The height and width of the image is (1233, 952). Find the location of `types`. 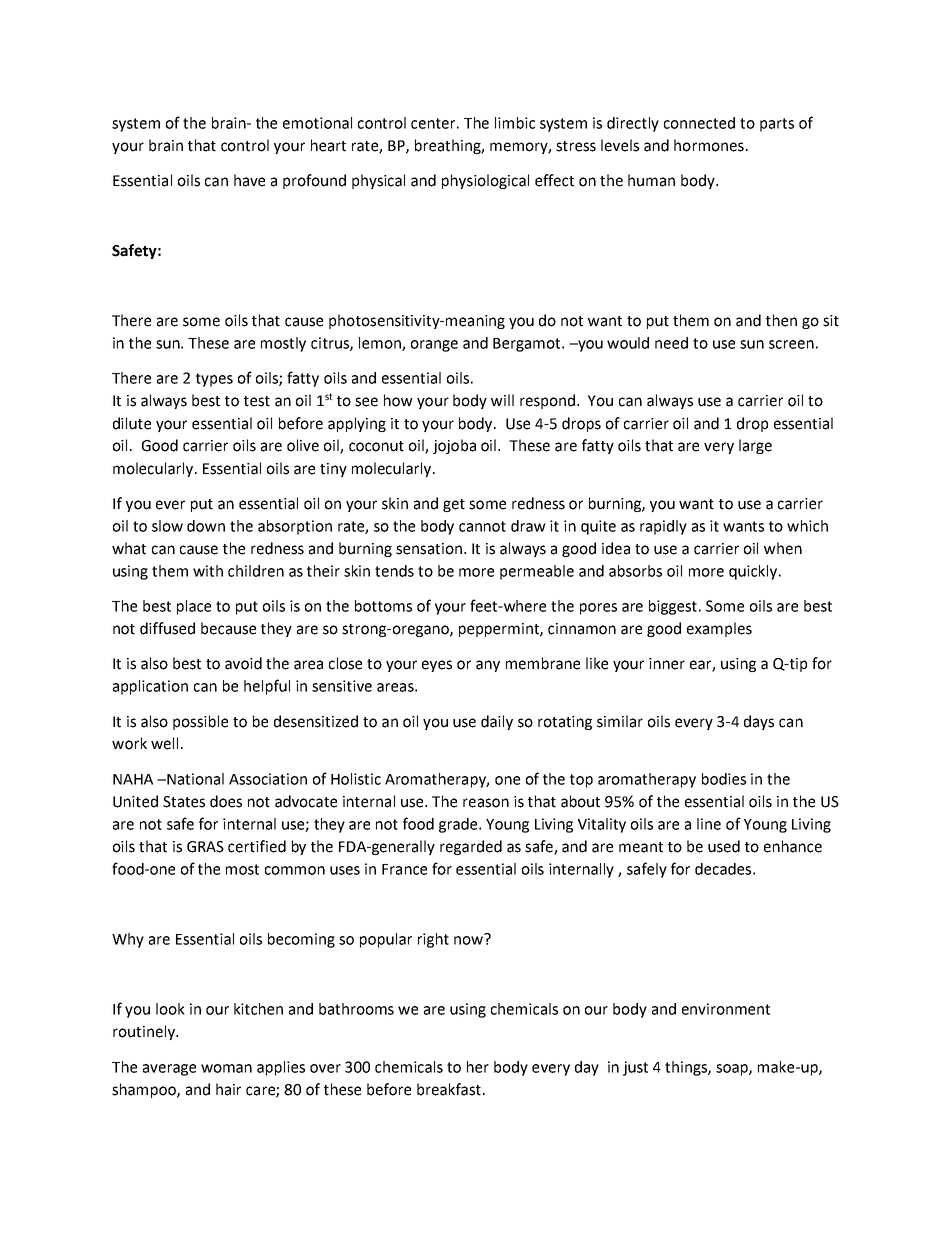

types is located at coordinates (214, 380).
